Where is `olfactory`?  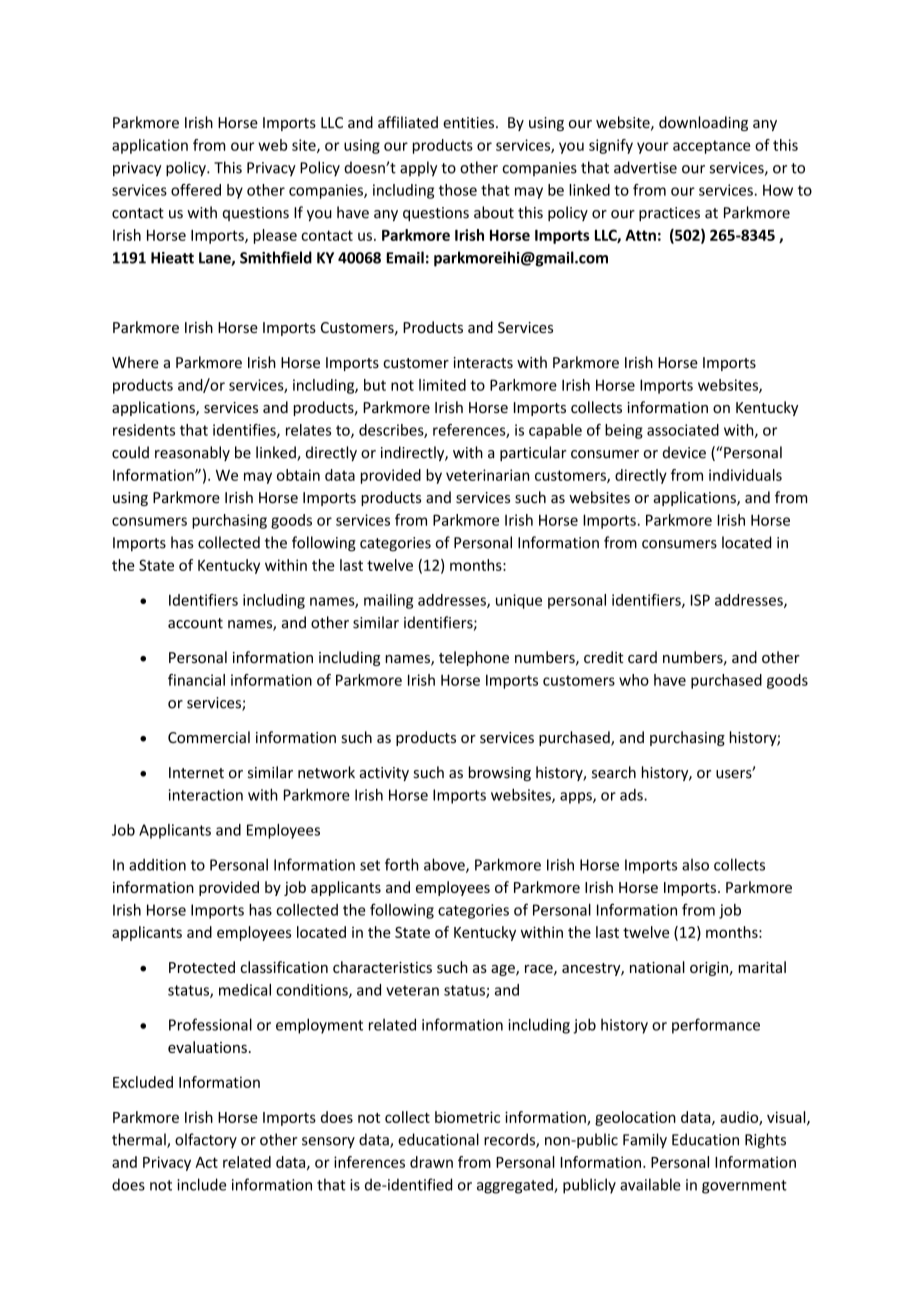 olfactory is located at coordinates (206, 1140).
